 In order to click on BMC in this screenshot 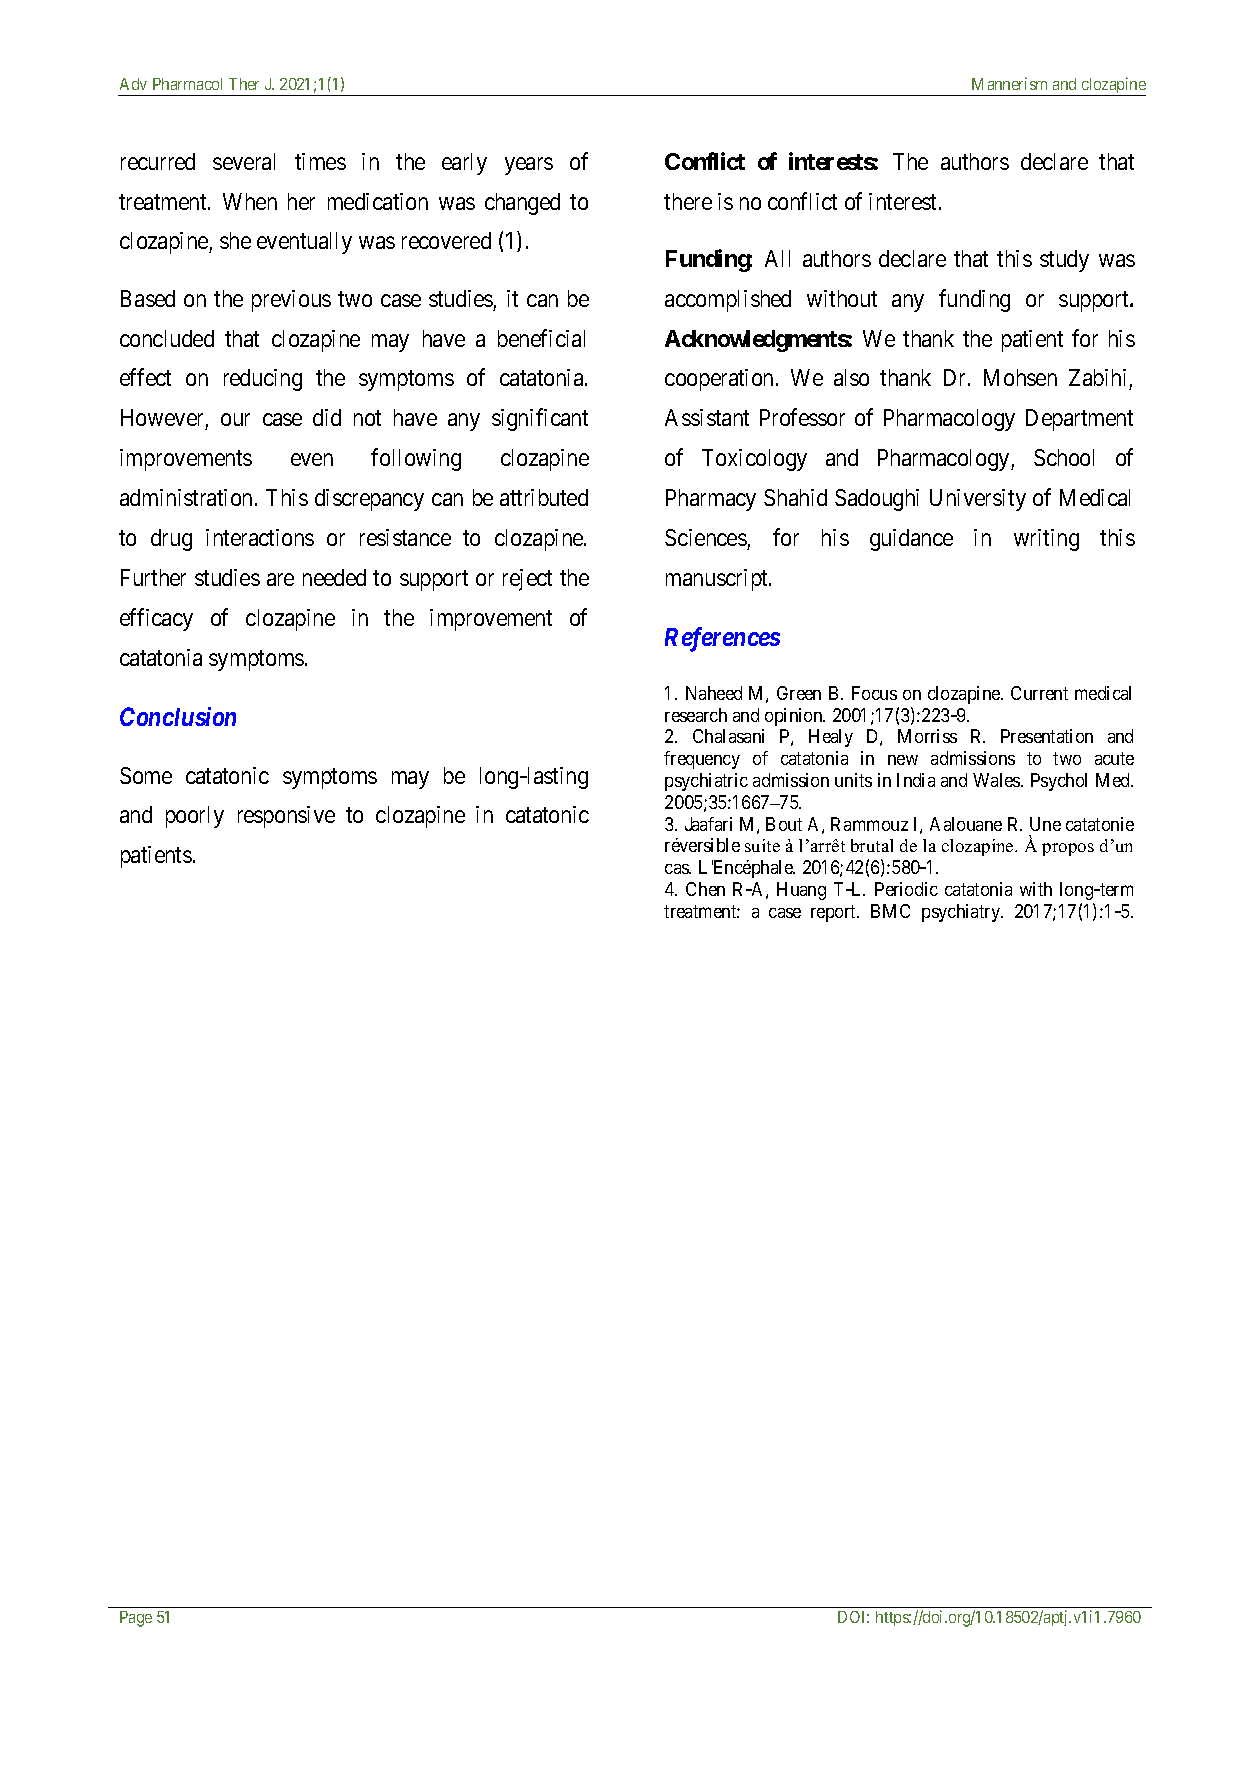, I will do `click(890, 911)`.
